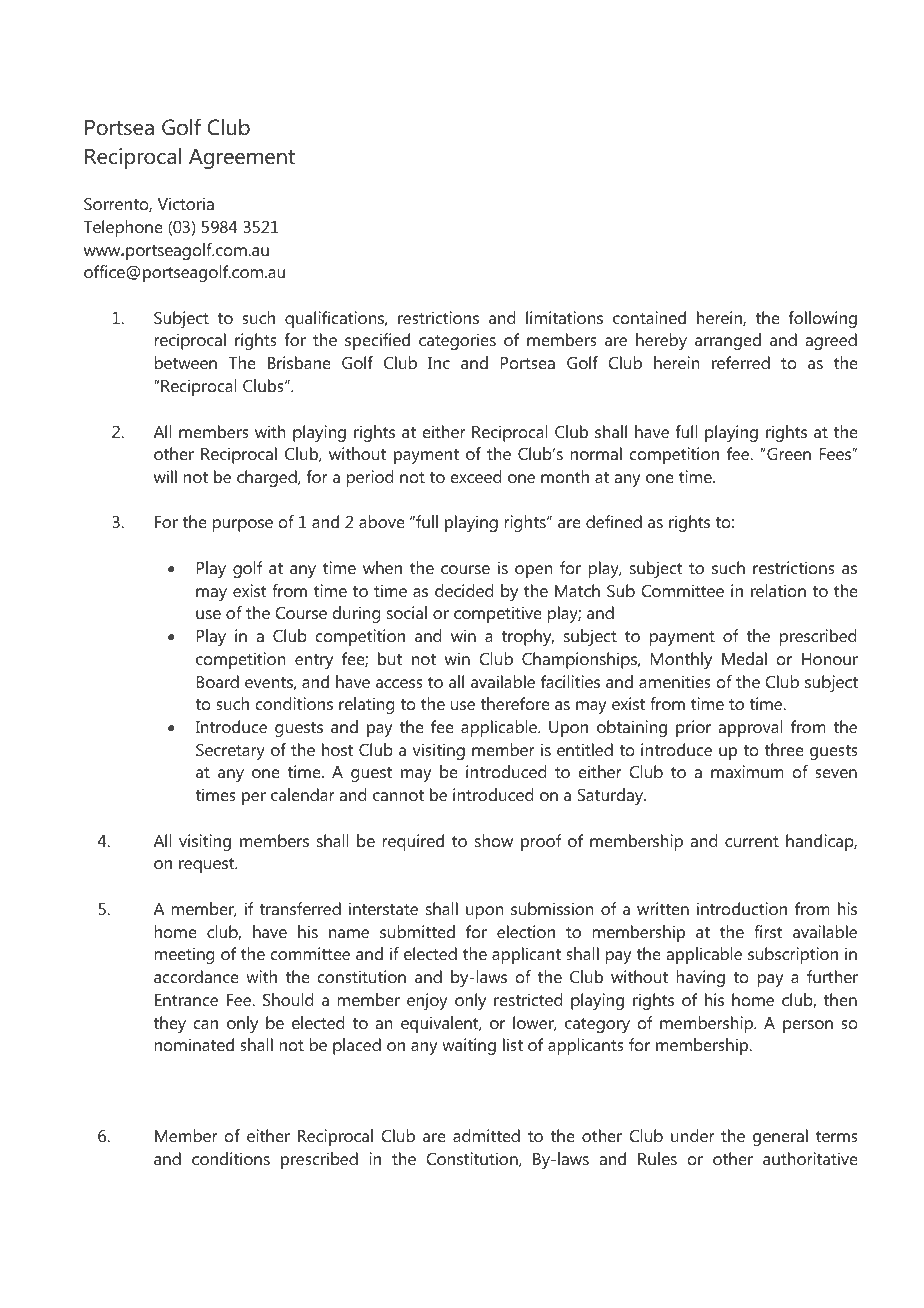  What do you see at coordinates (564, 317) in the screenshot?
I see `limitations` at bounding box center [564, 317].
